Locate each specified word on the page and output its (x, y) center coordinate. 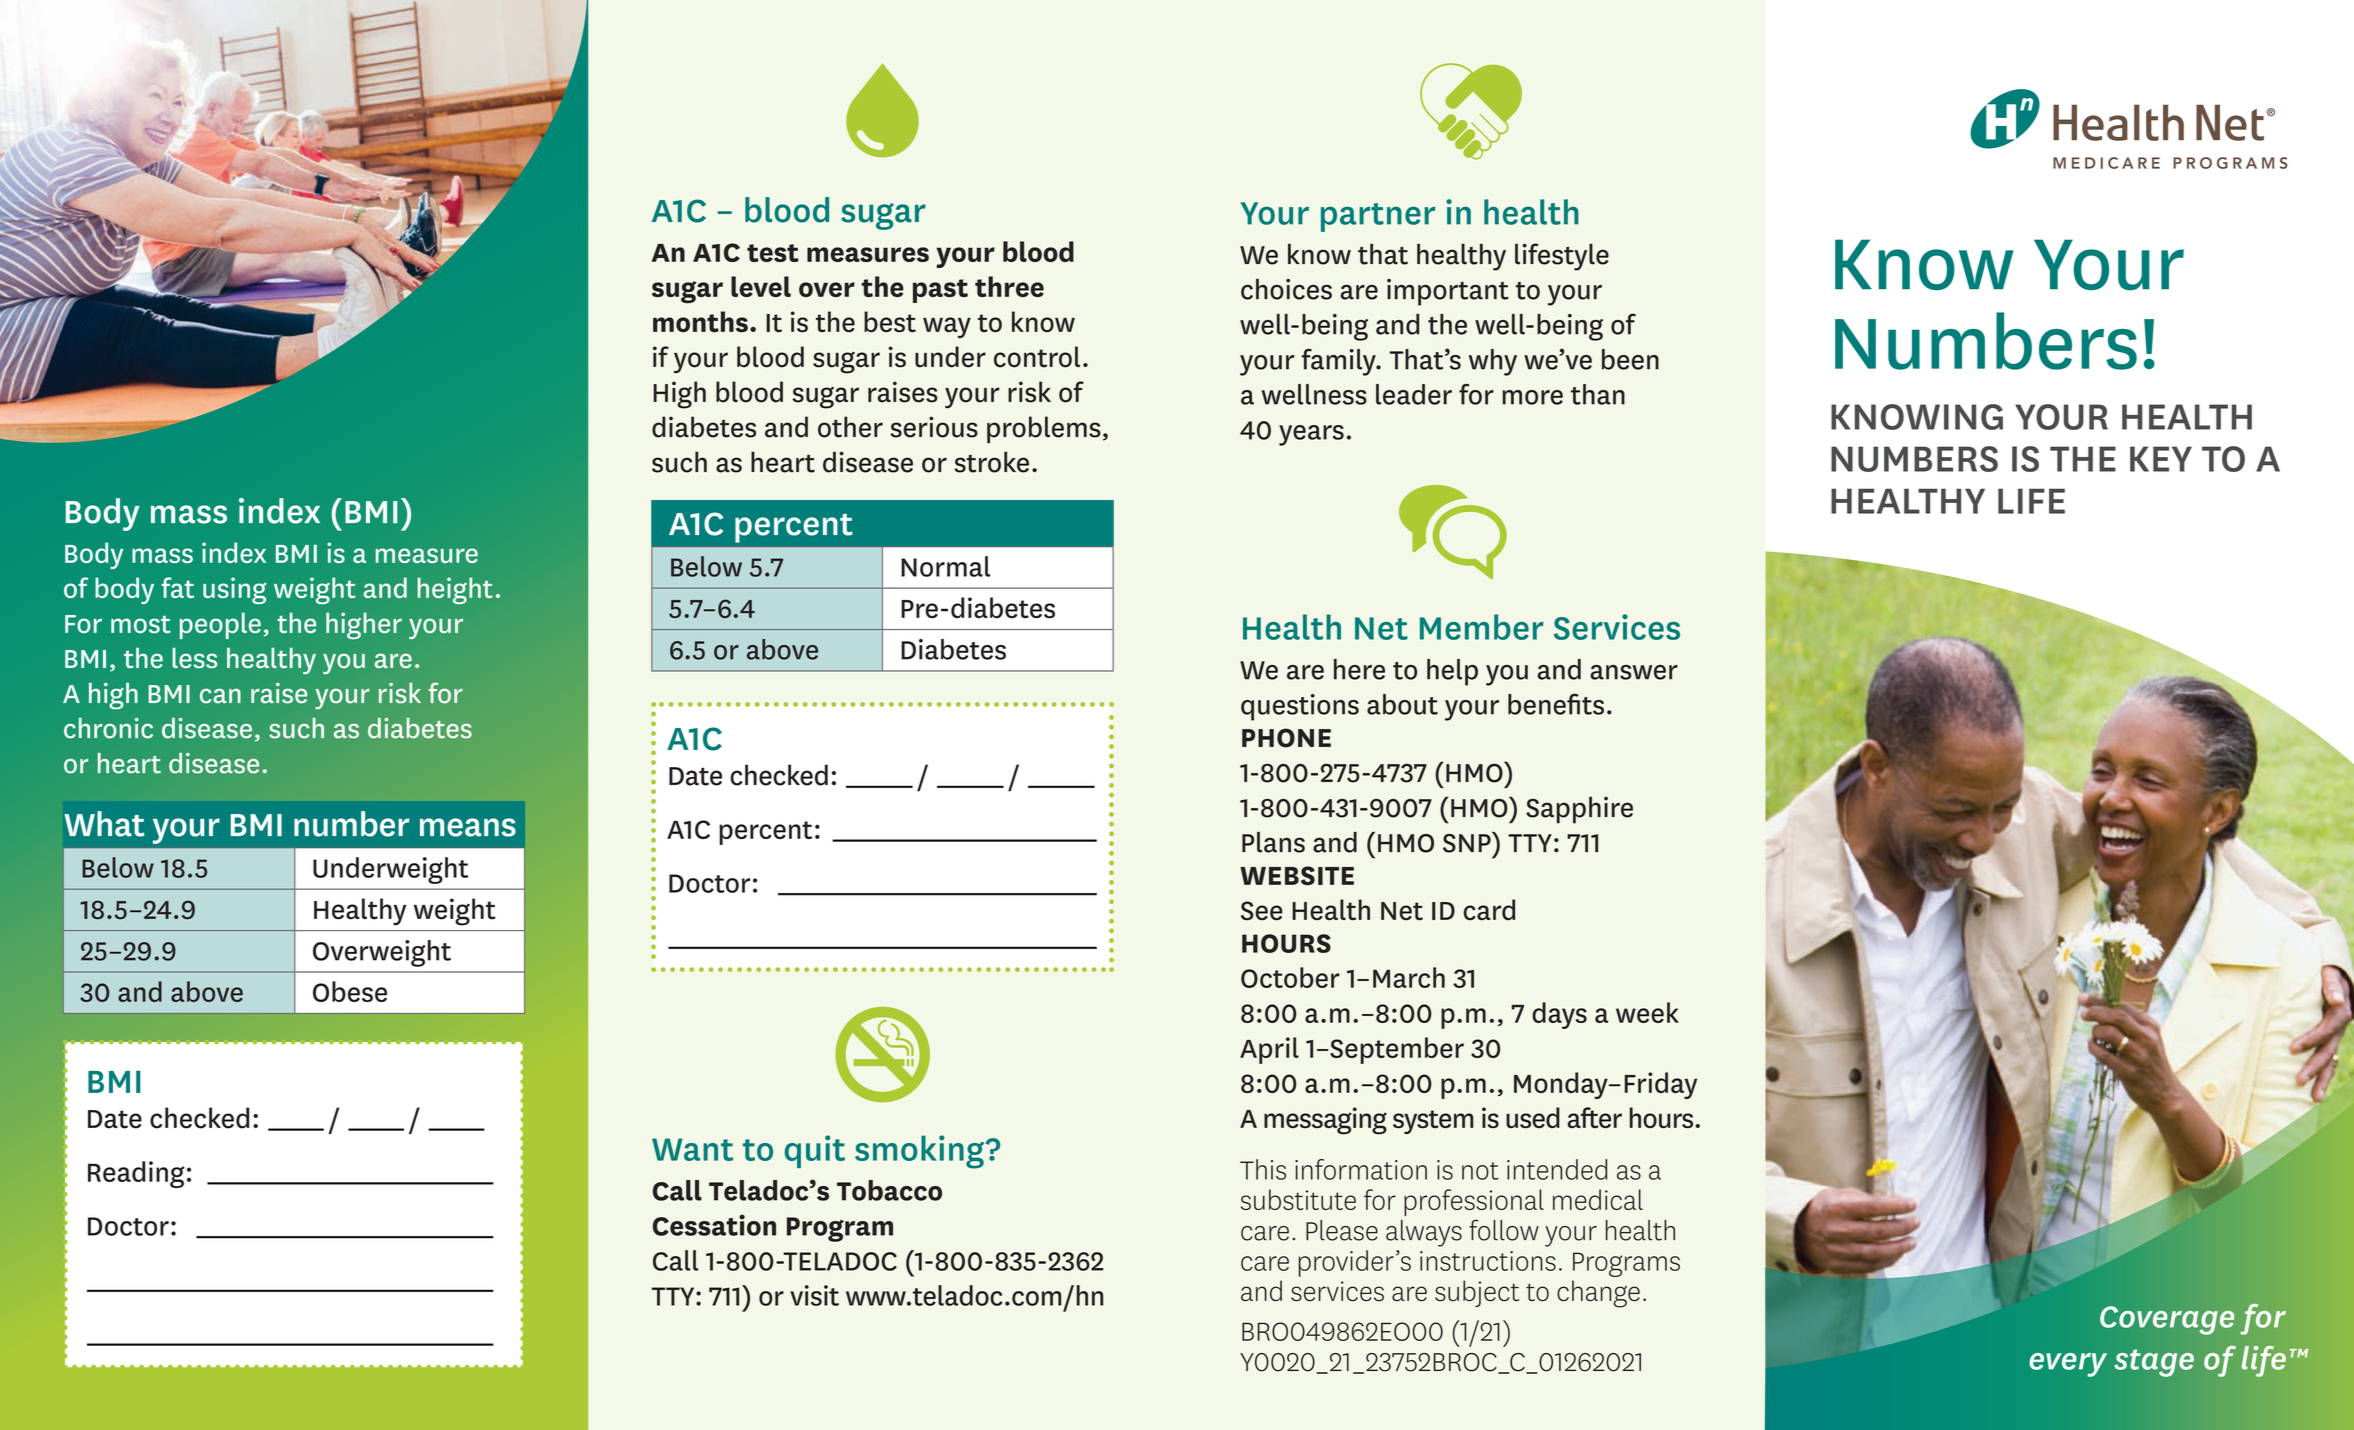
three (1009, 286)
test (773, 253)
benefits (1556, 704)
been (1630, 359)
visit (814, 1295)
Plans (1273, 842)
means (468, 827)
